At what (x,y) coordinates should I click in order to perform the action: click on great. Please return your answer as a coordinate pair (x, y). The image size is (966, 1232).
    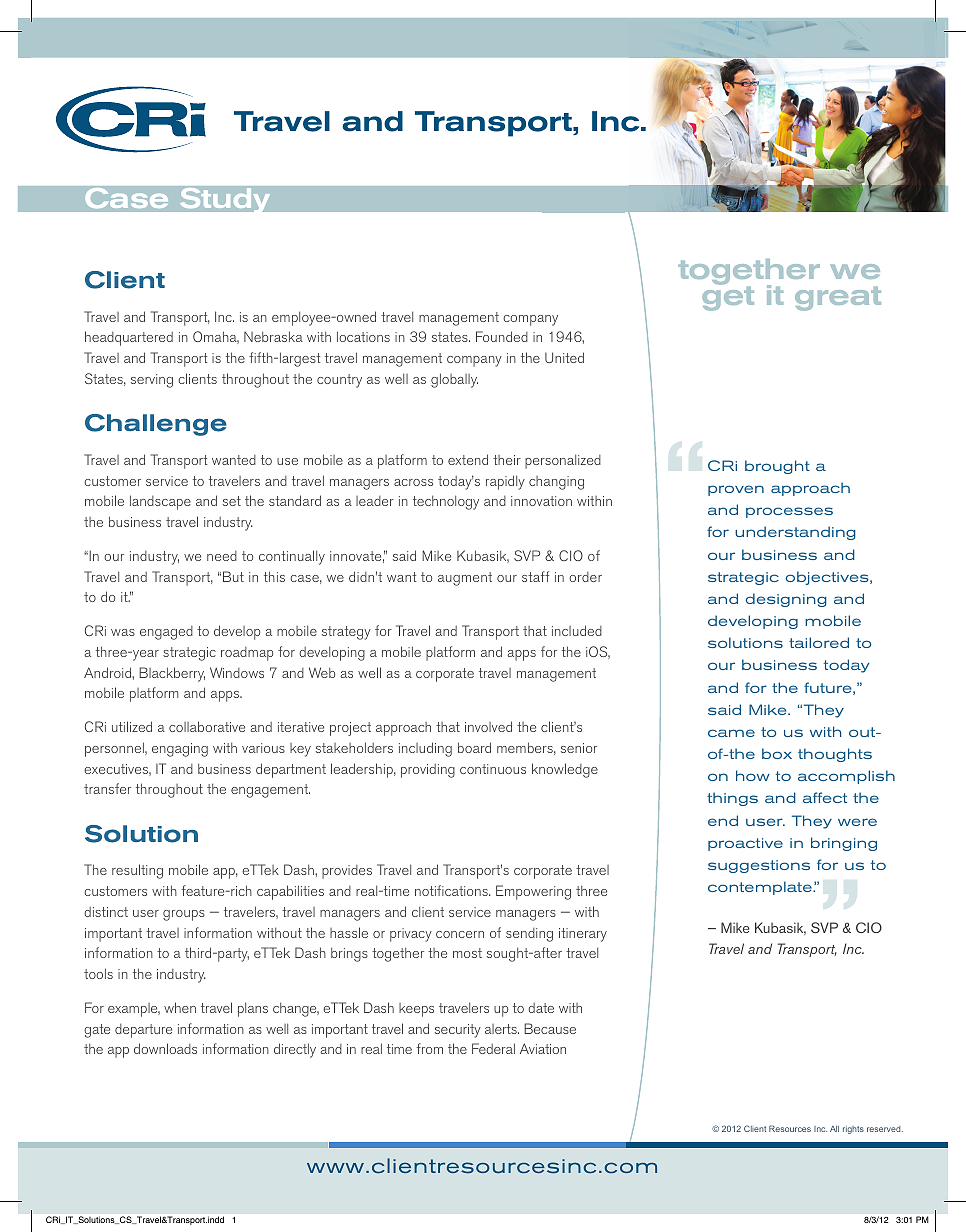
    Looking at the image, I should click on (838, 299).
